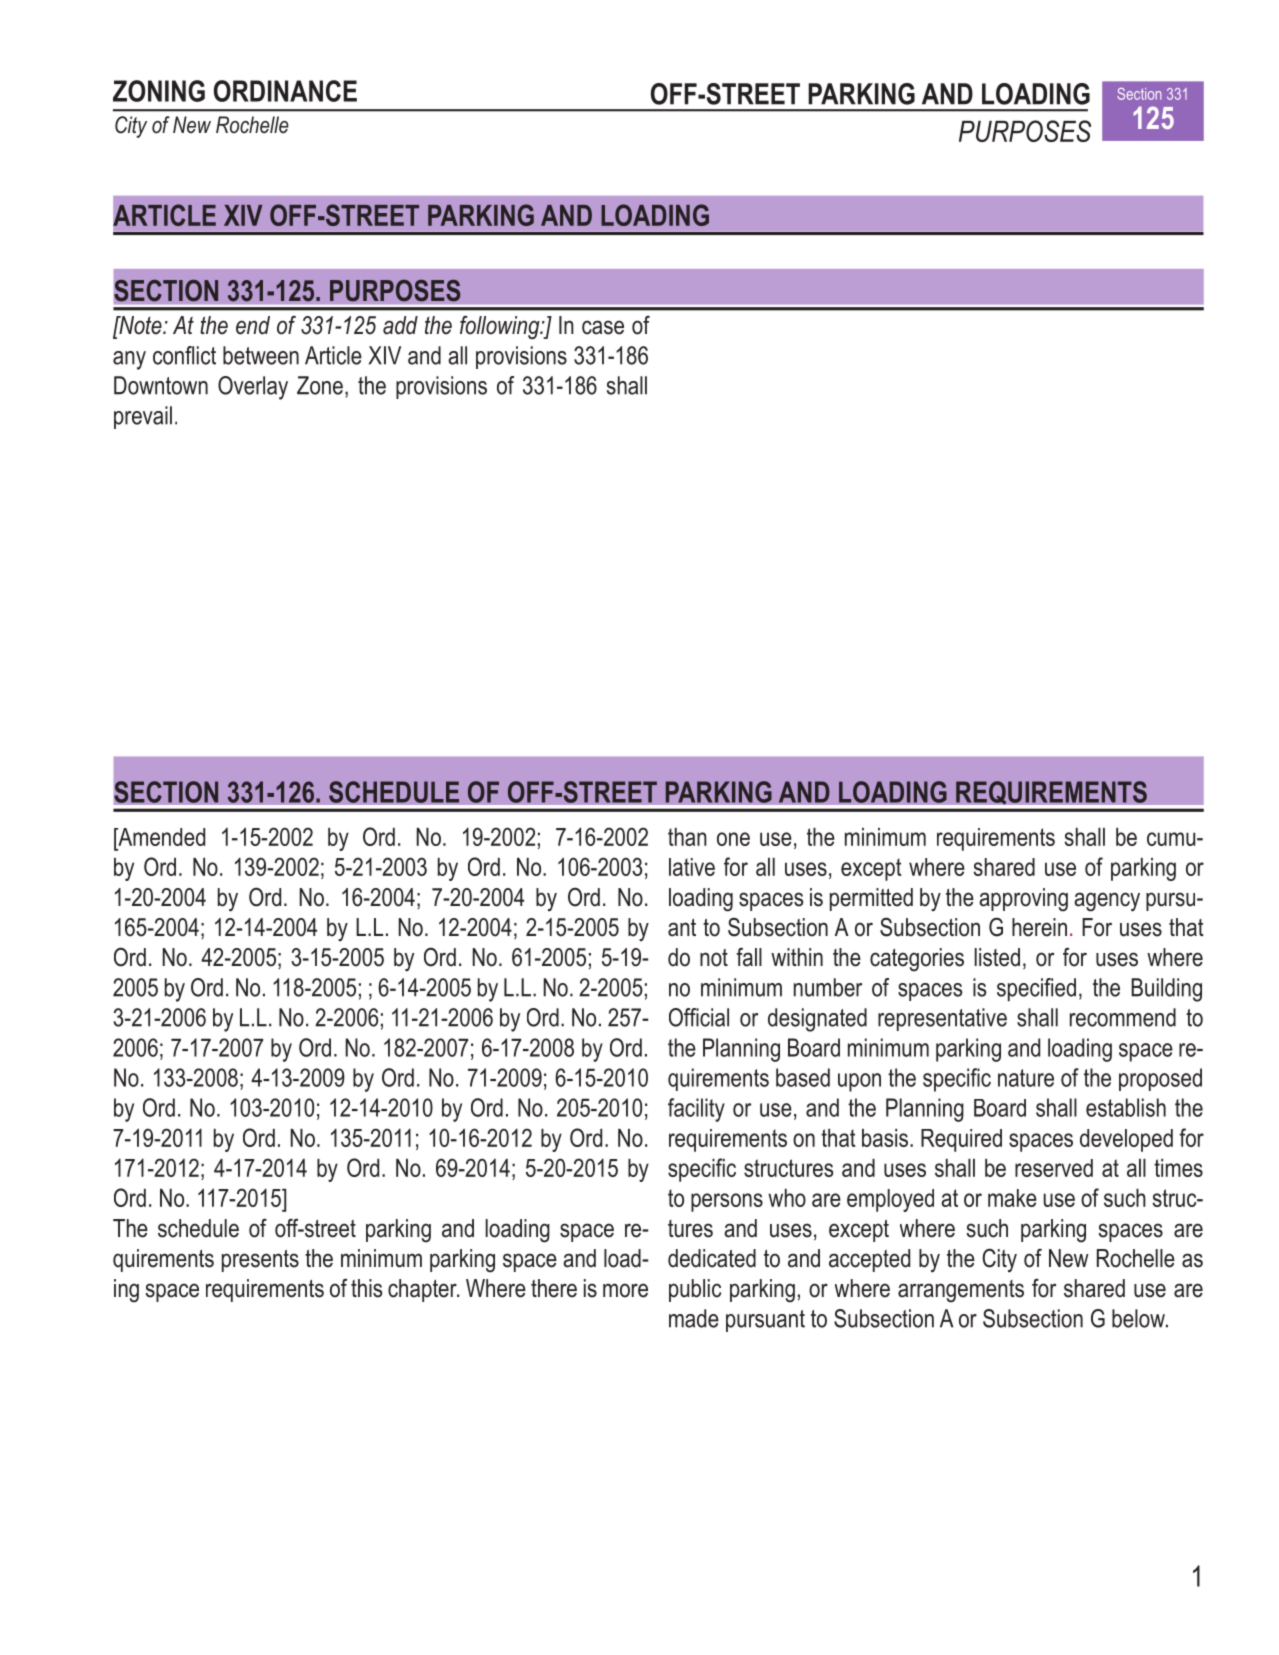 The height and width of the page is (1655, 1279). Describe the element at coordinates (366, 1288) in the page. I see `this` at that location.
